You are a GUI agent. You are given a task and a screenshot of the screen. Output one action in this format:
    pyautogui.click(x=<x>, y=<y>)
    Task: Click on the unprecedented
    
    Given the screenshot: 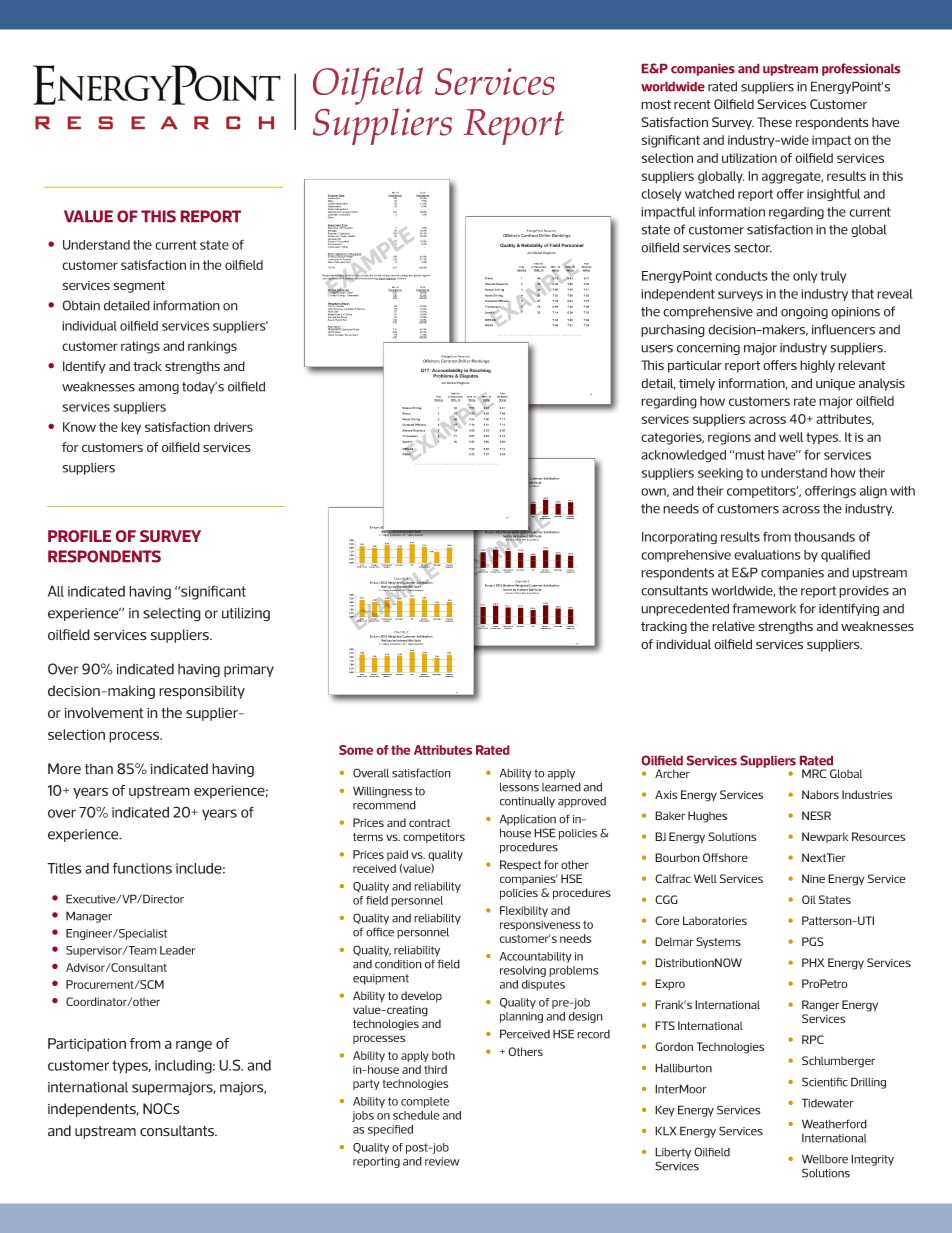 What is the action you would take?
    pyautogui.click(x=685, y=609)
